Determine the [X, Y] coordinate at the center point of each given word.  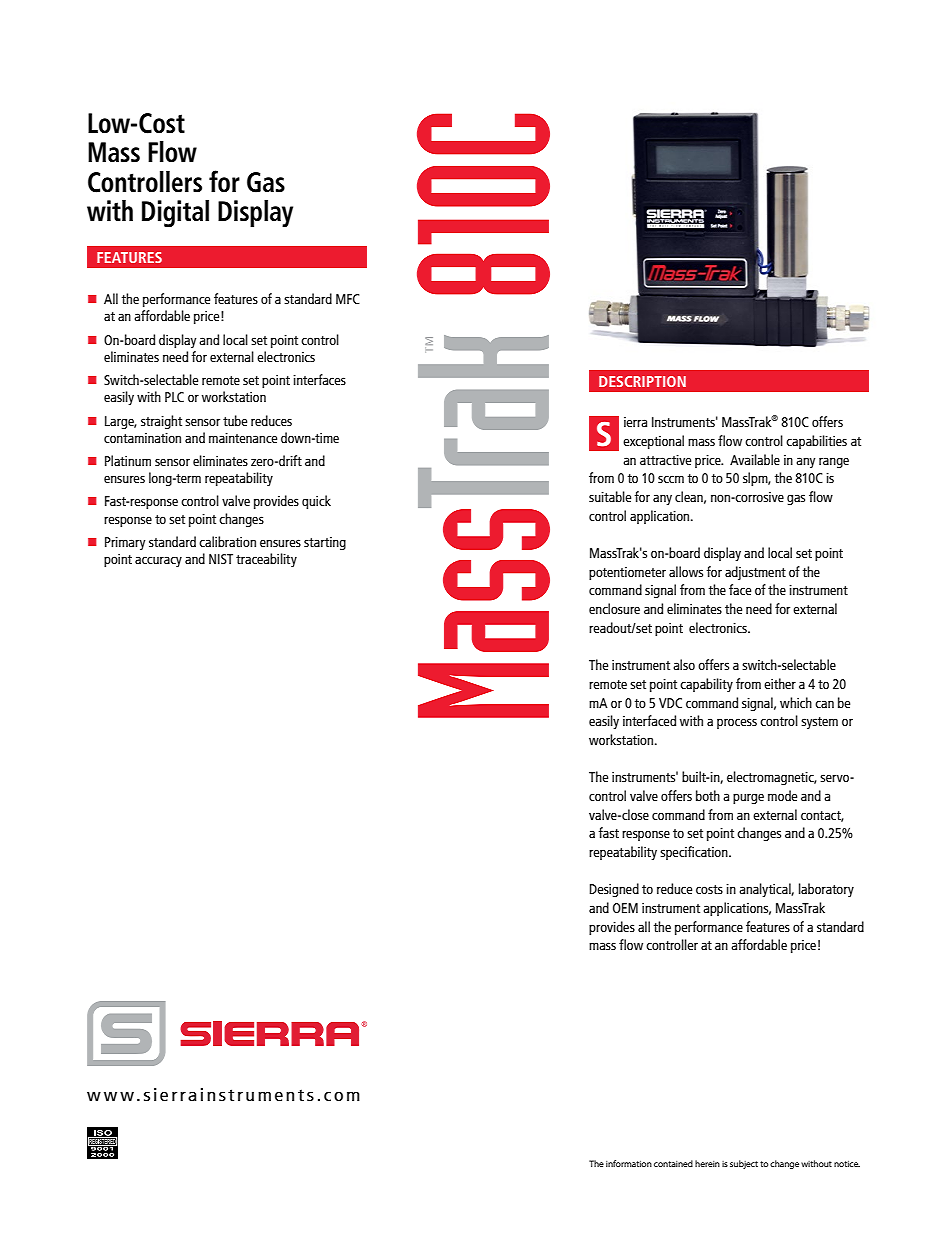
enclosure [614, 608]
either [780, 683]
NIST [221, 559]
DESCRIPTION [642, 381]
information [629, 1163]
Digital [175, 214]
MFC [348, 299]
